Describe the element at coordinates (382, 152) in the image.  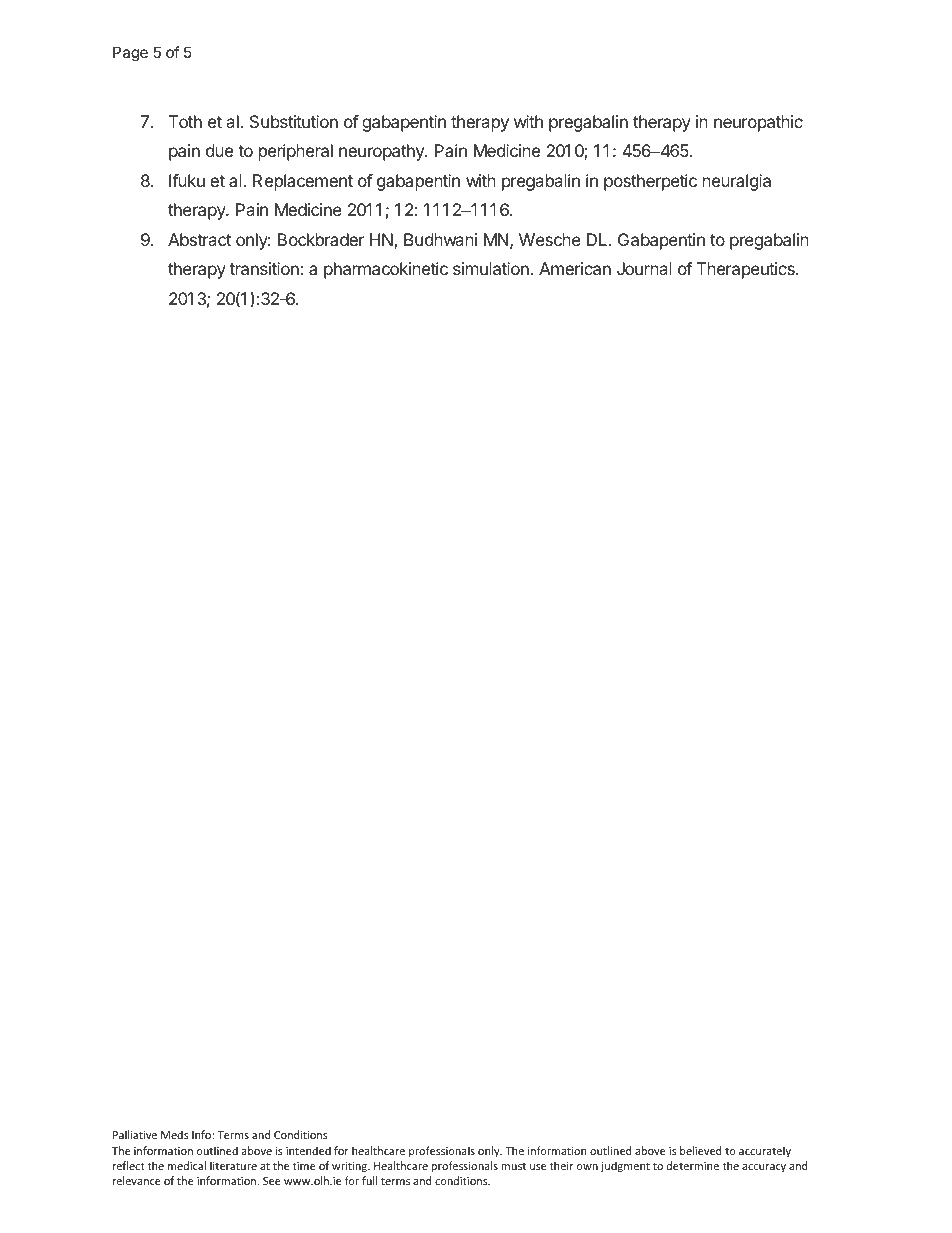
I see `neuropathy` at that location.
